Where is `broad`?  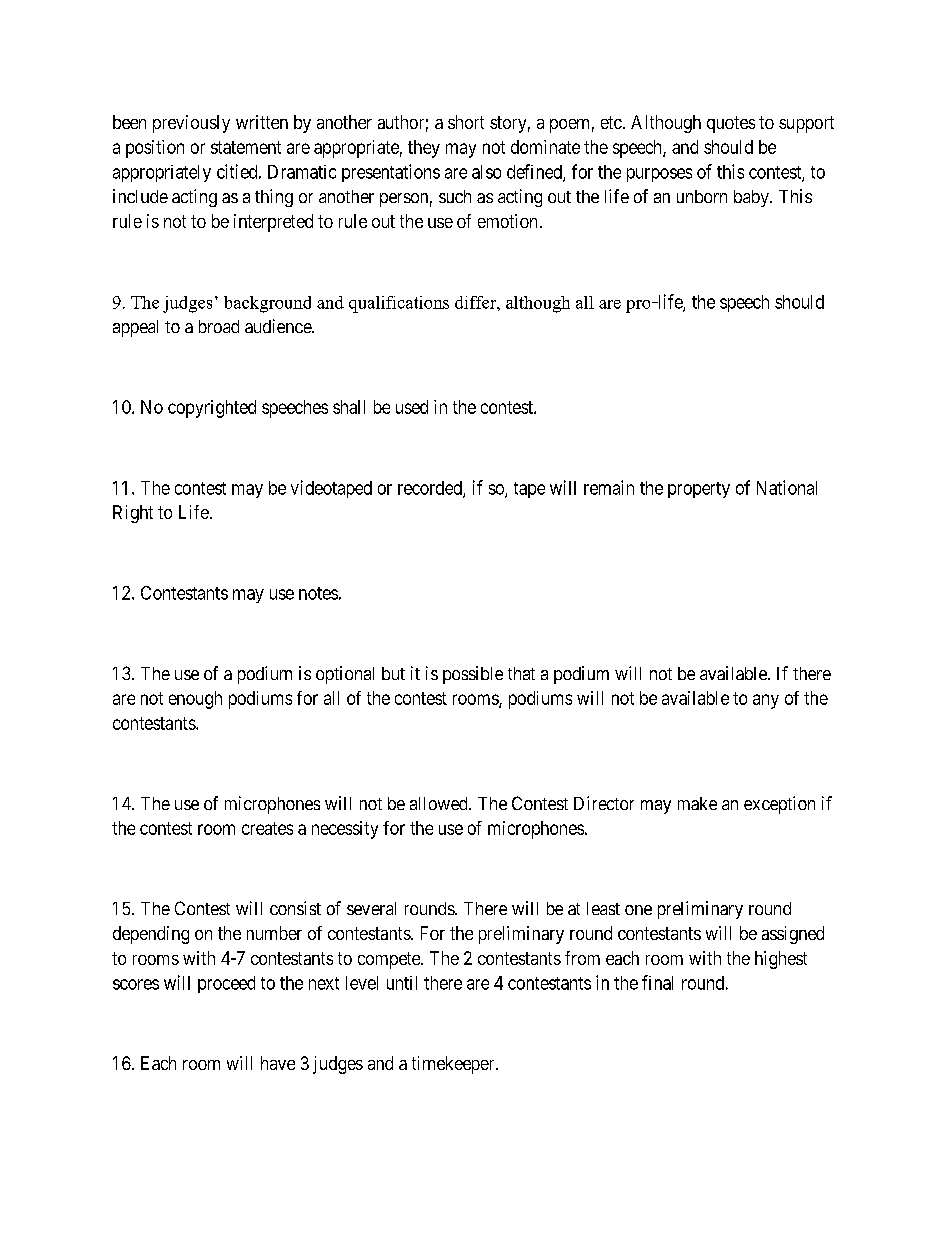 broad is located at coordinates (219, 326).
